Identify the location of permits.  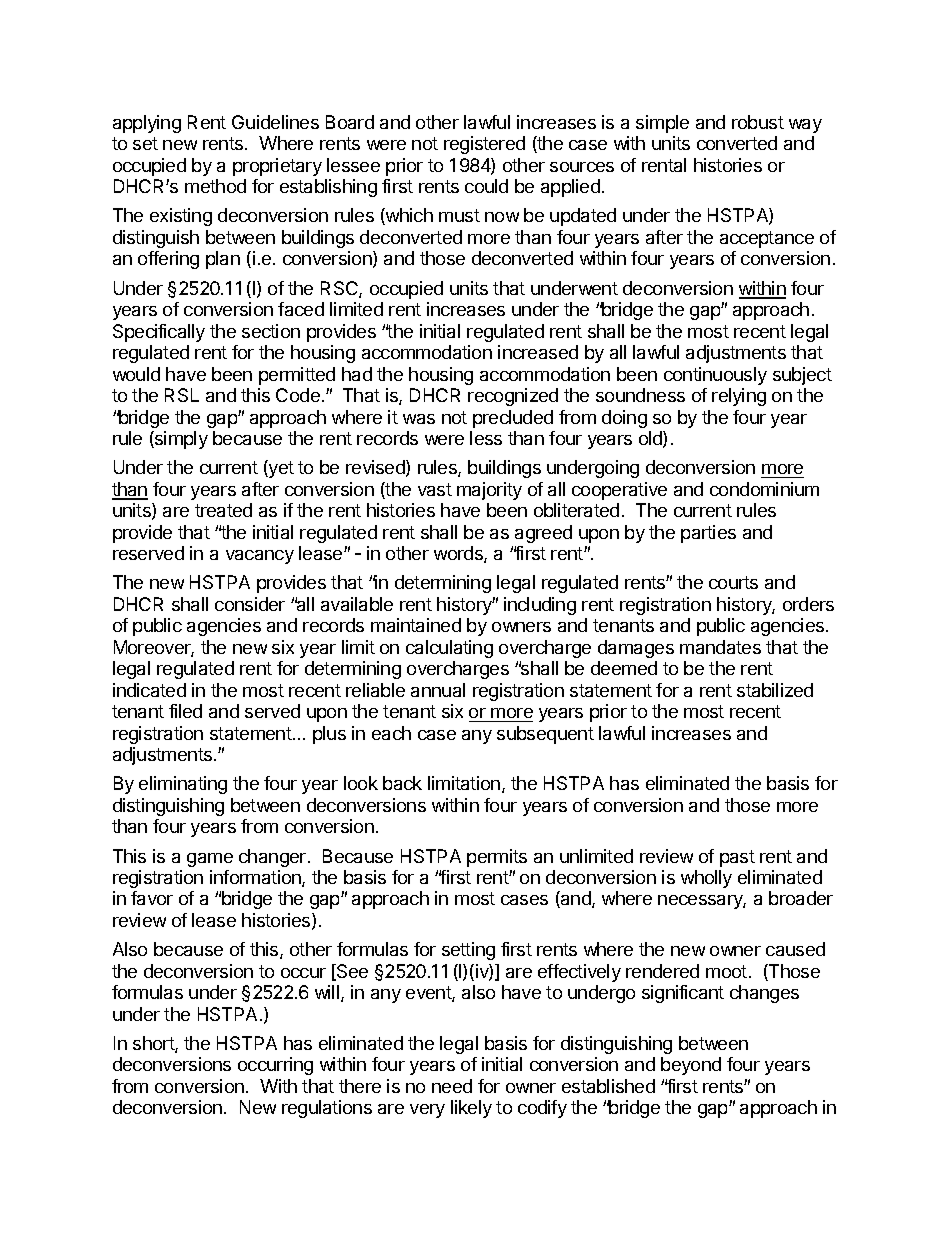
(497, 858).
